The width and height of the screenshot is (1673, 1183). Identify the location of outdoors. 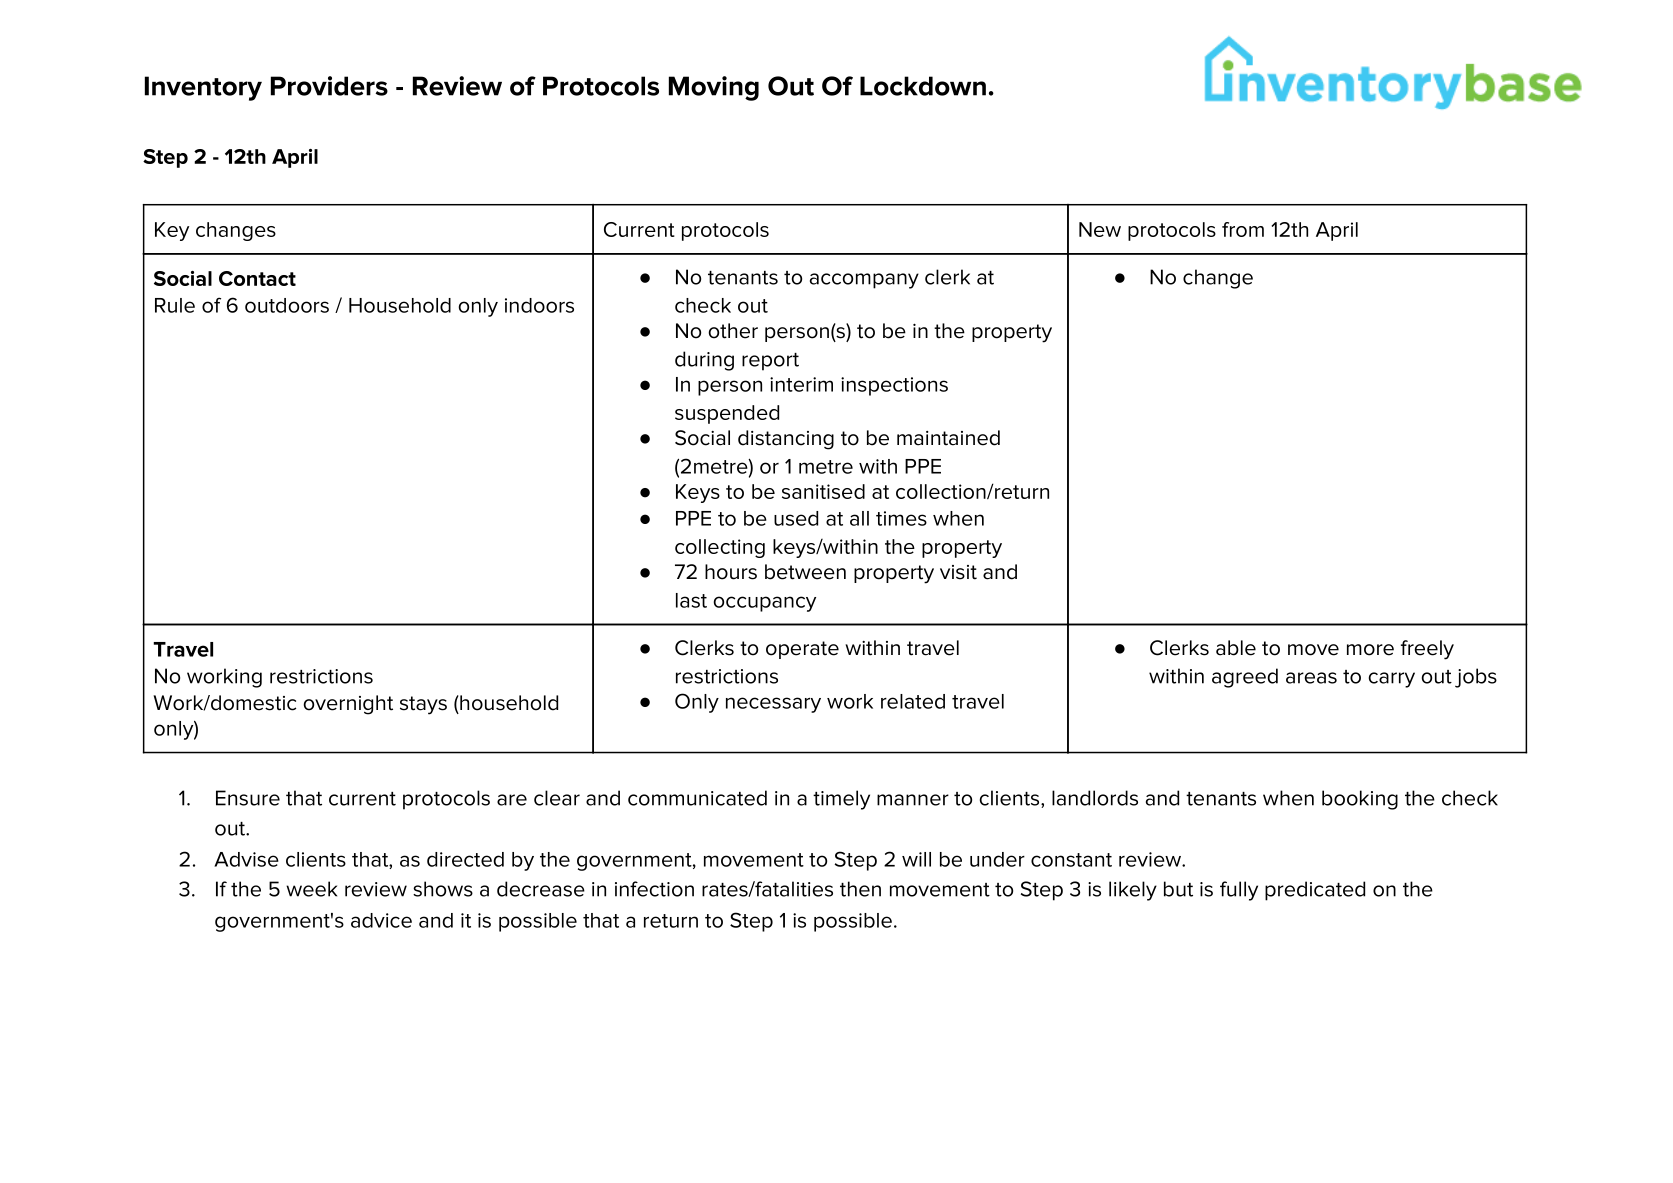
(287, 305).
